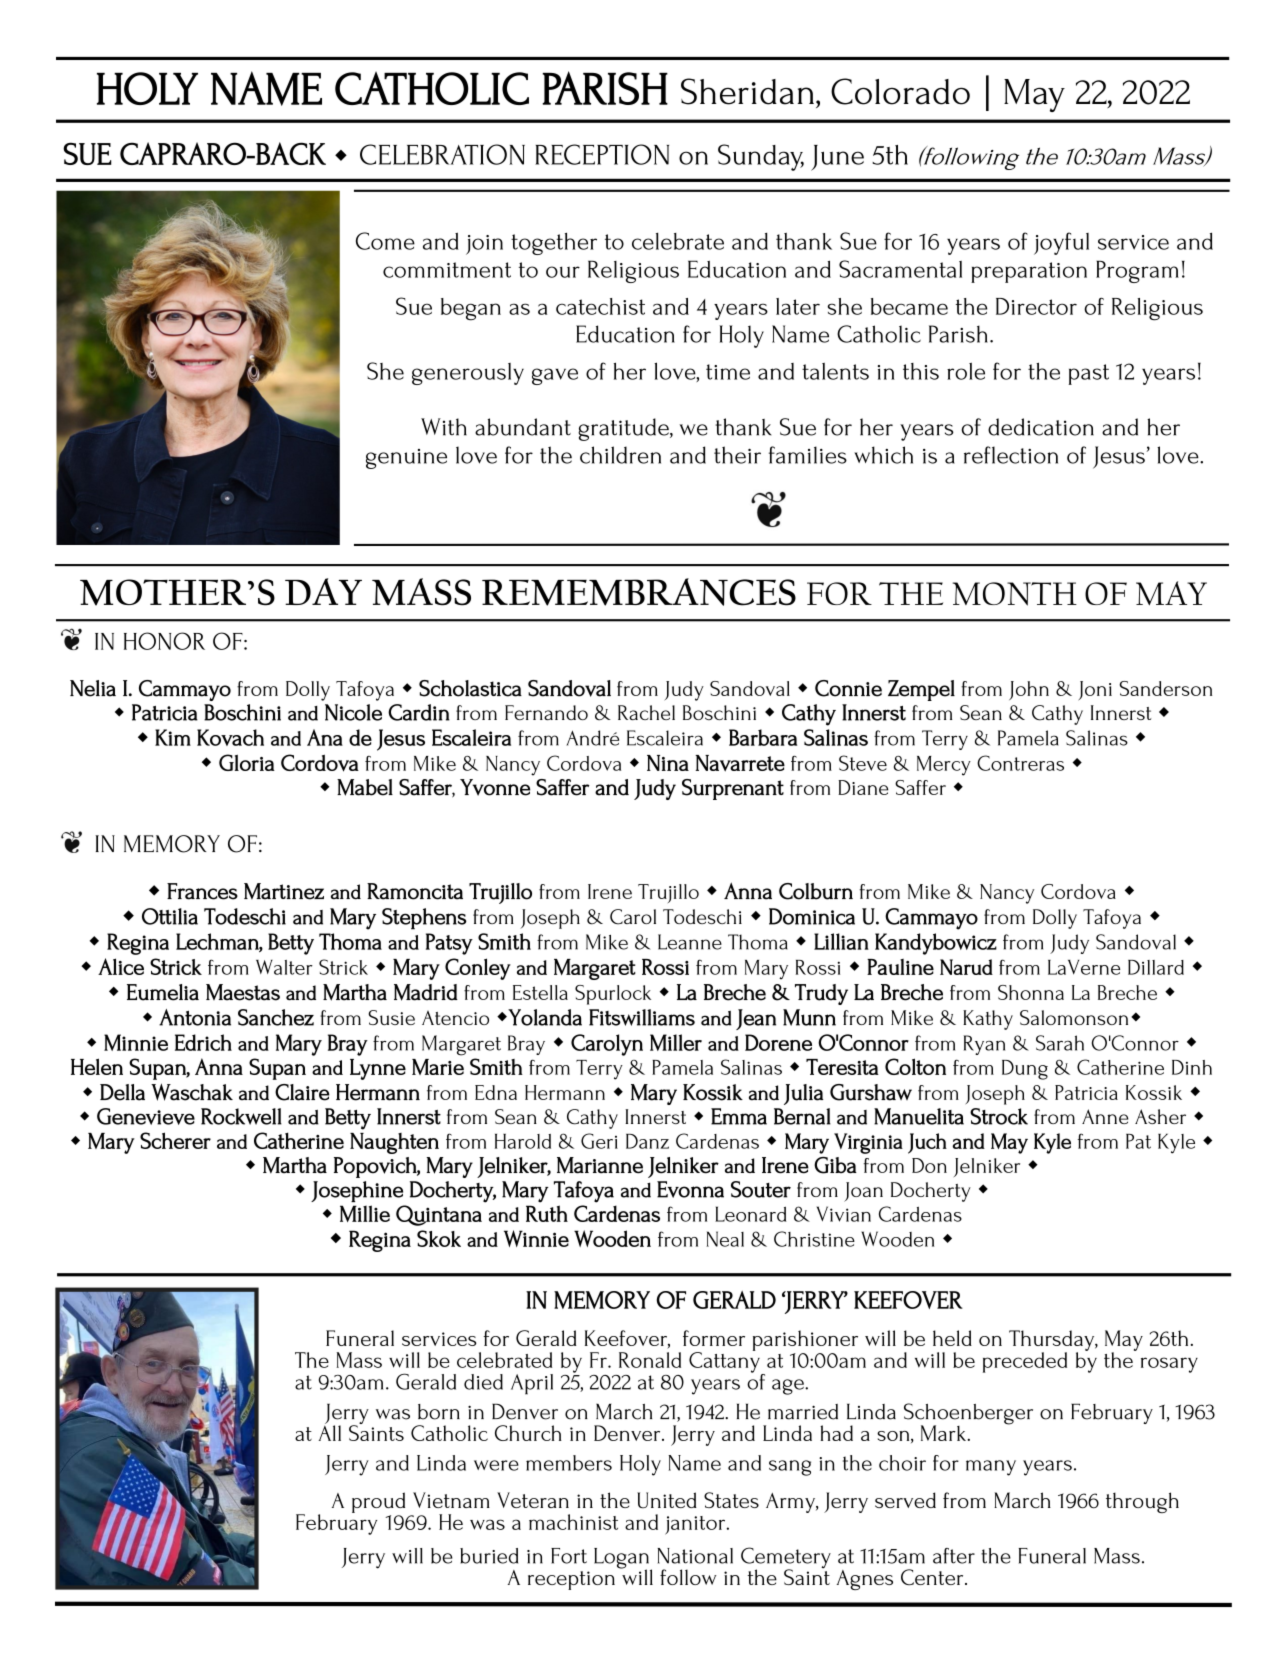 The height and width of the image is (1666, 1287). Describe the element at coordinates (202, 891) in the image. I see `Frances` at that location.
